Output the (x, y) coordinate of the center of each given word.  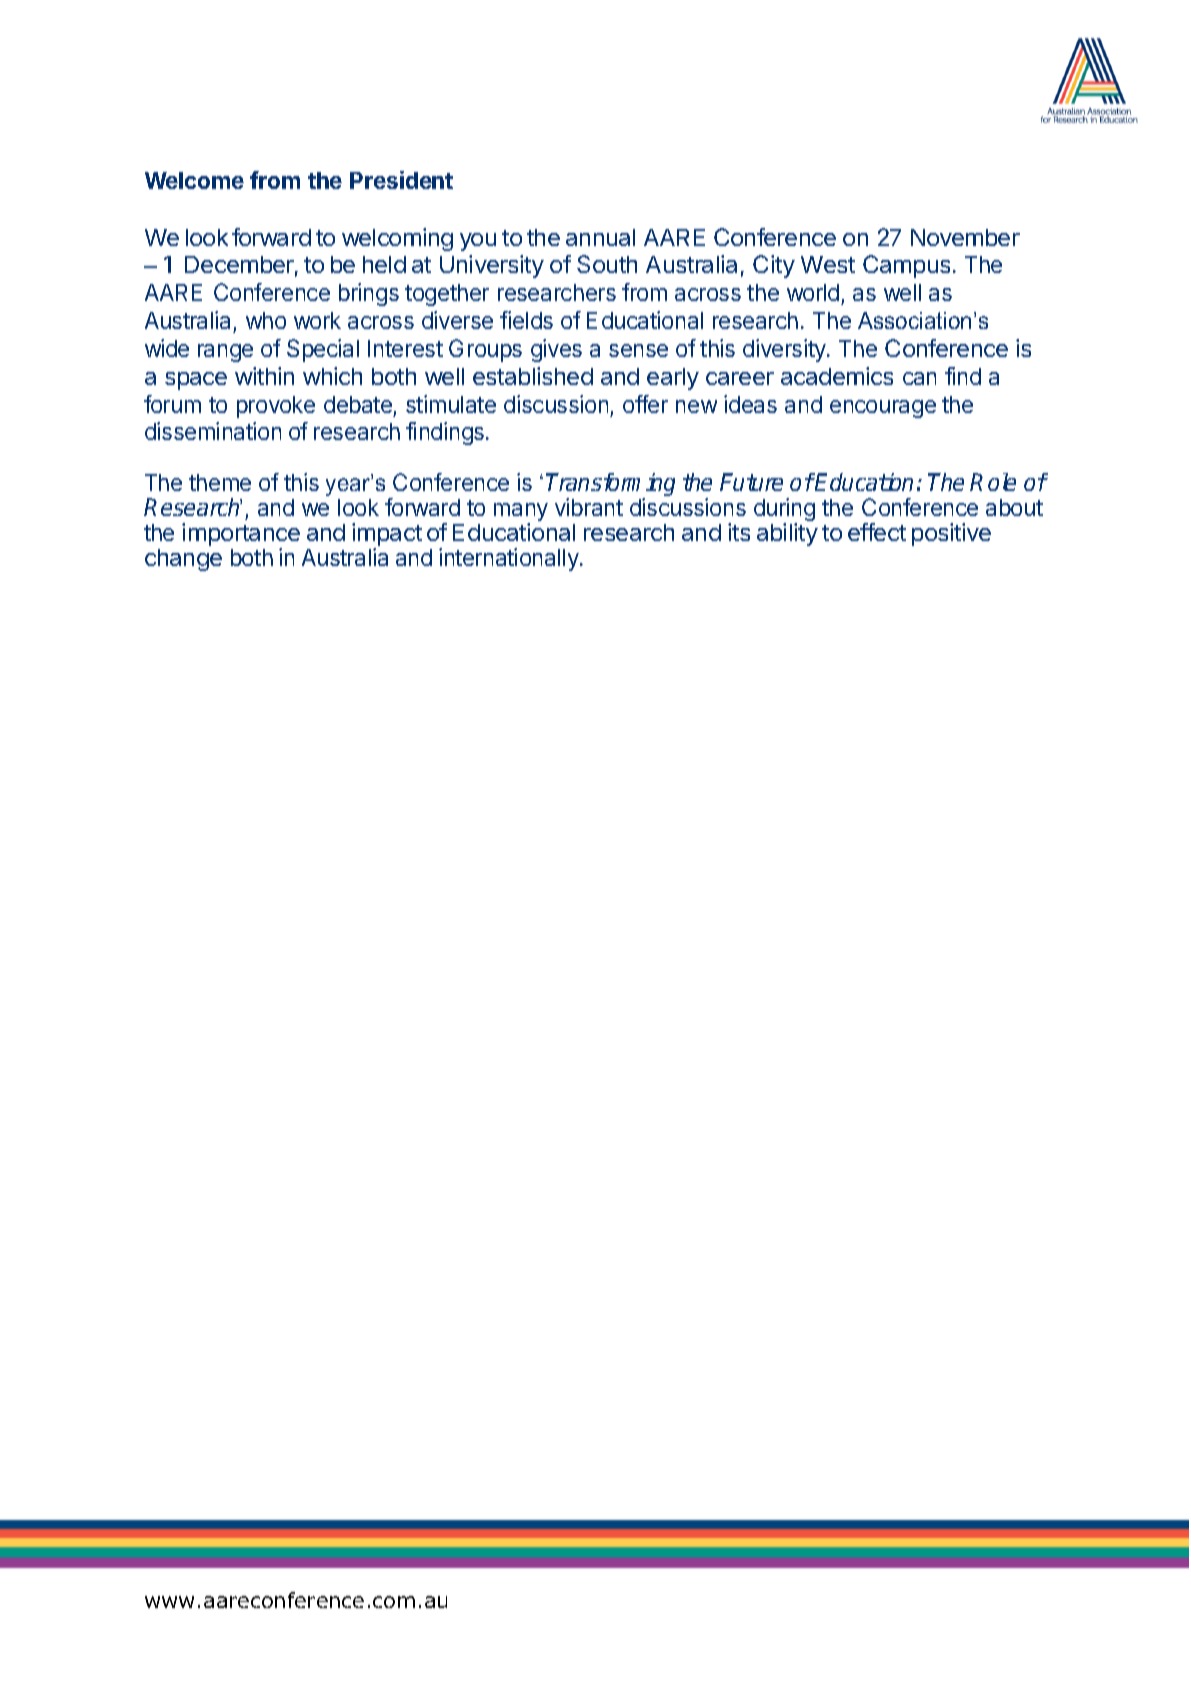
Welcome (194, 180)
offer (645, 404)
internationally (510, 559)
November (965, 237)
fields (526, 320)
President (401, 180)
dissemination (213, 431)
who (266, 320)
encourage (883, 409)
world (813, 292)
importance (241, 536)
